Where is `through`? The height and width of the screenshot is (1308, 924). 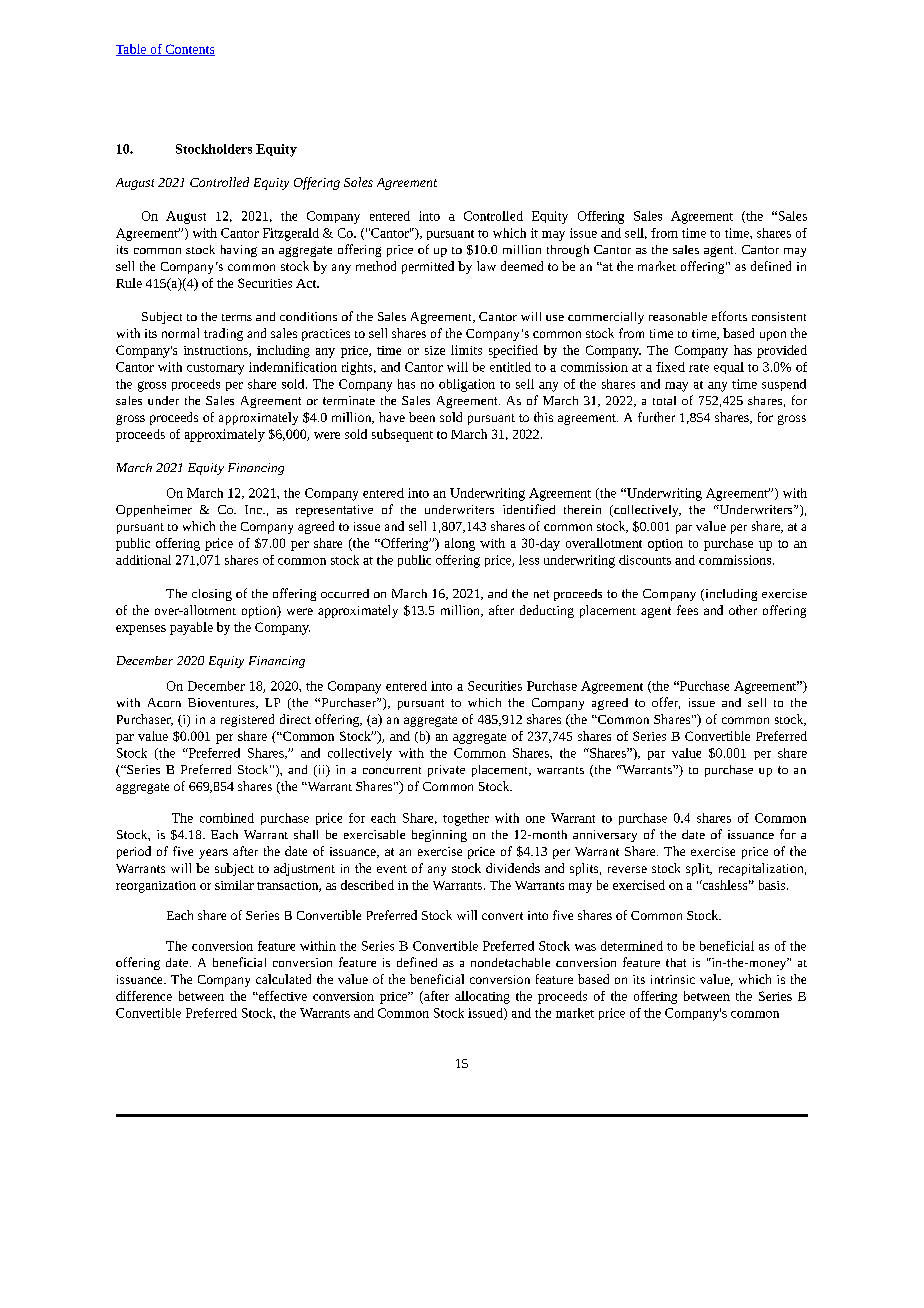
through is located at coordinates (568, 251).
